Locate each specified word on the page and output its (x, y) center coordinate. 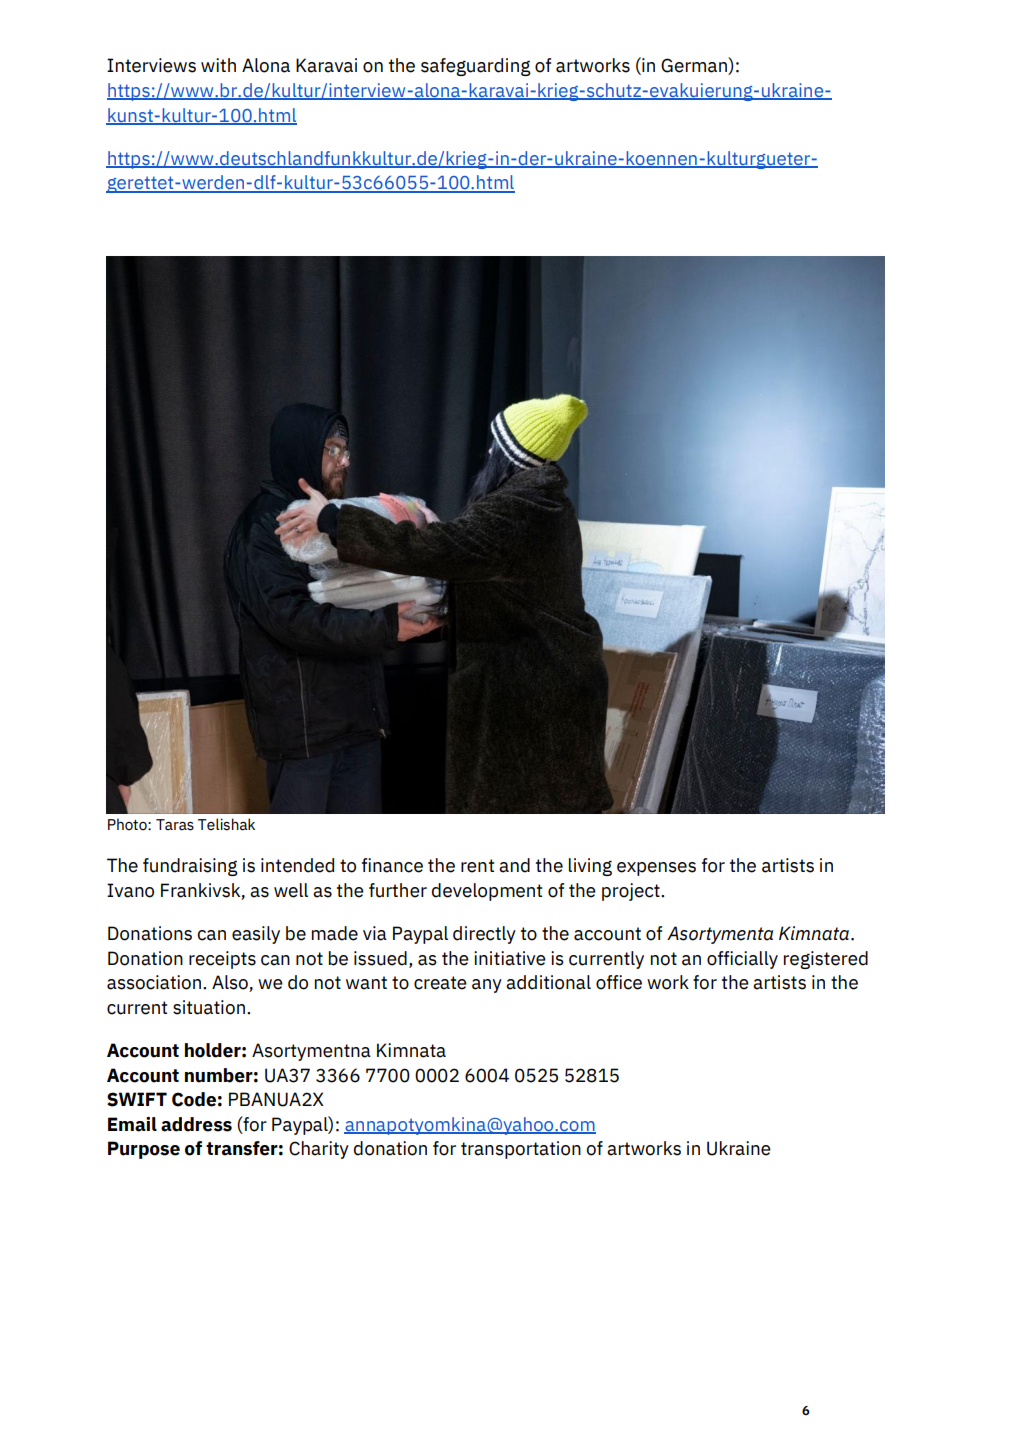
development (487, 892)
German (695, 66)
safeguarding (476, 67)
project (632, 892)
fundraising (190, 867)
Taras (175, 825)
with (218, 65)
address (196, 1124)
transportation (521, 1150)
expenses (656, 869)
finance (392, 865)
